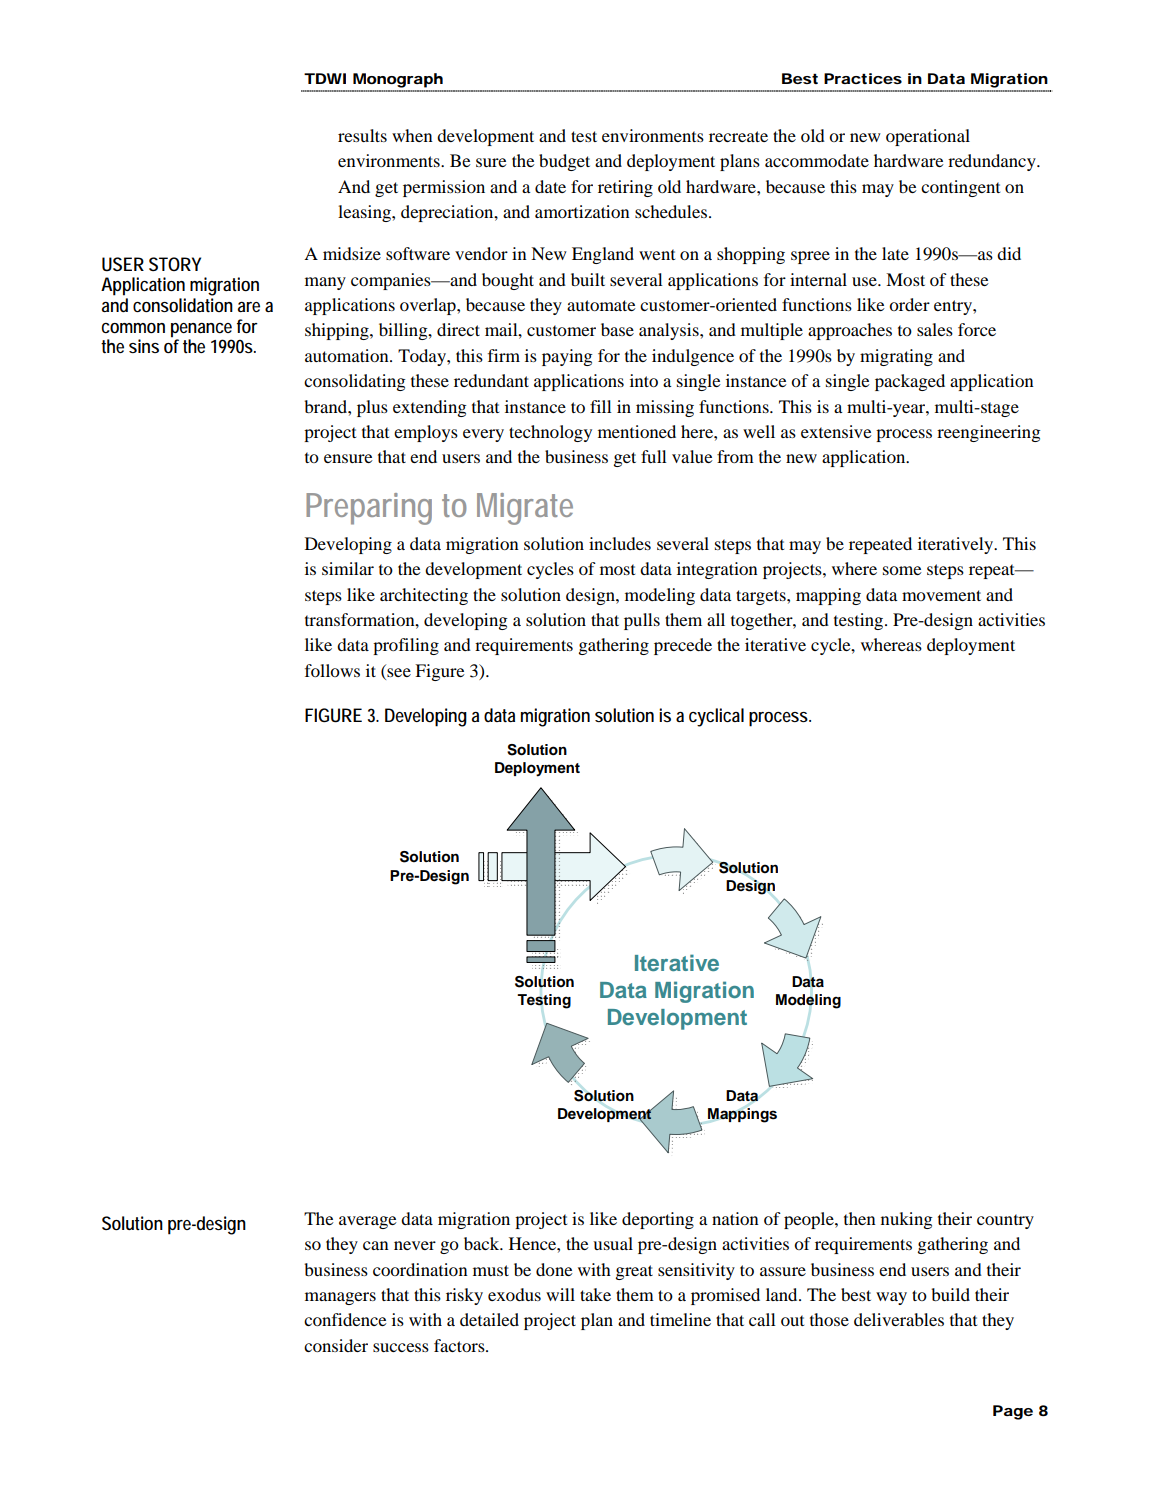 The width and height of the screenshot is (1150, 1488). Describe the element at coordinates (928, 137) in the screenshot. I see `operational` at that location.
